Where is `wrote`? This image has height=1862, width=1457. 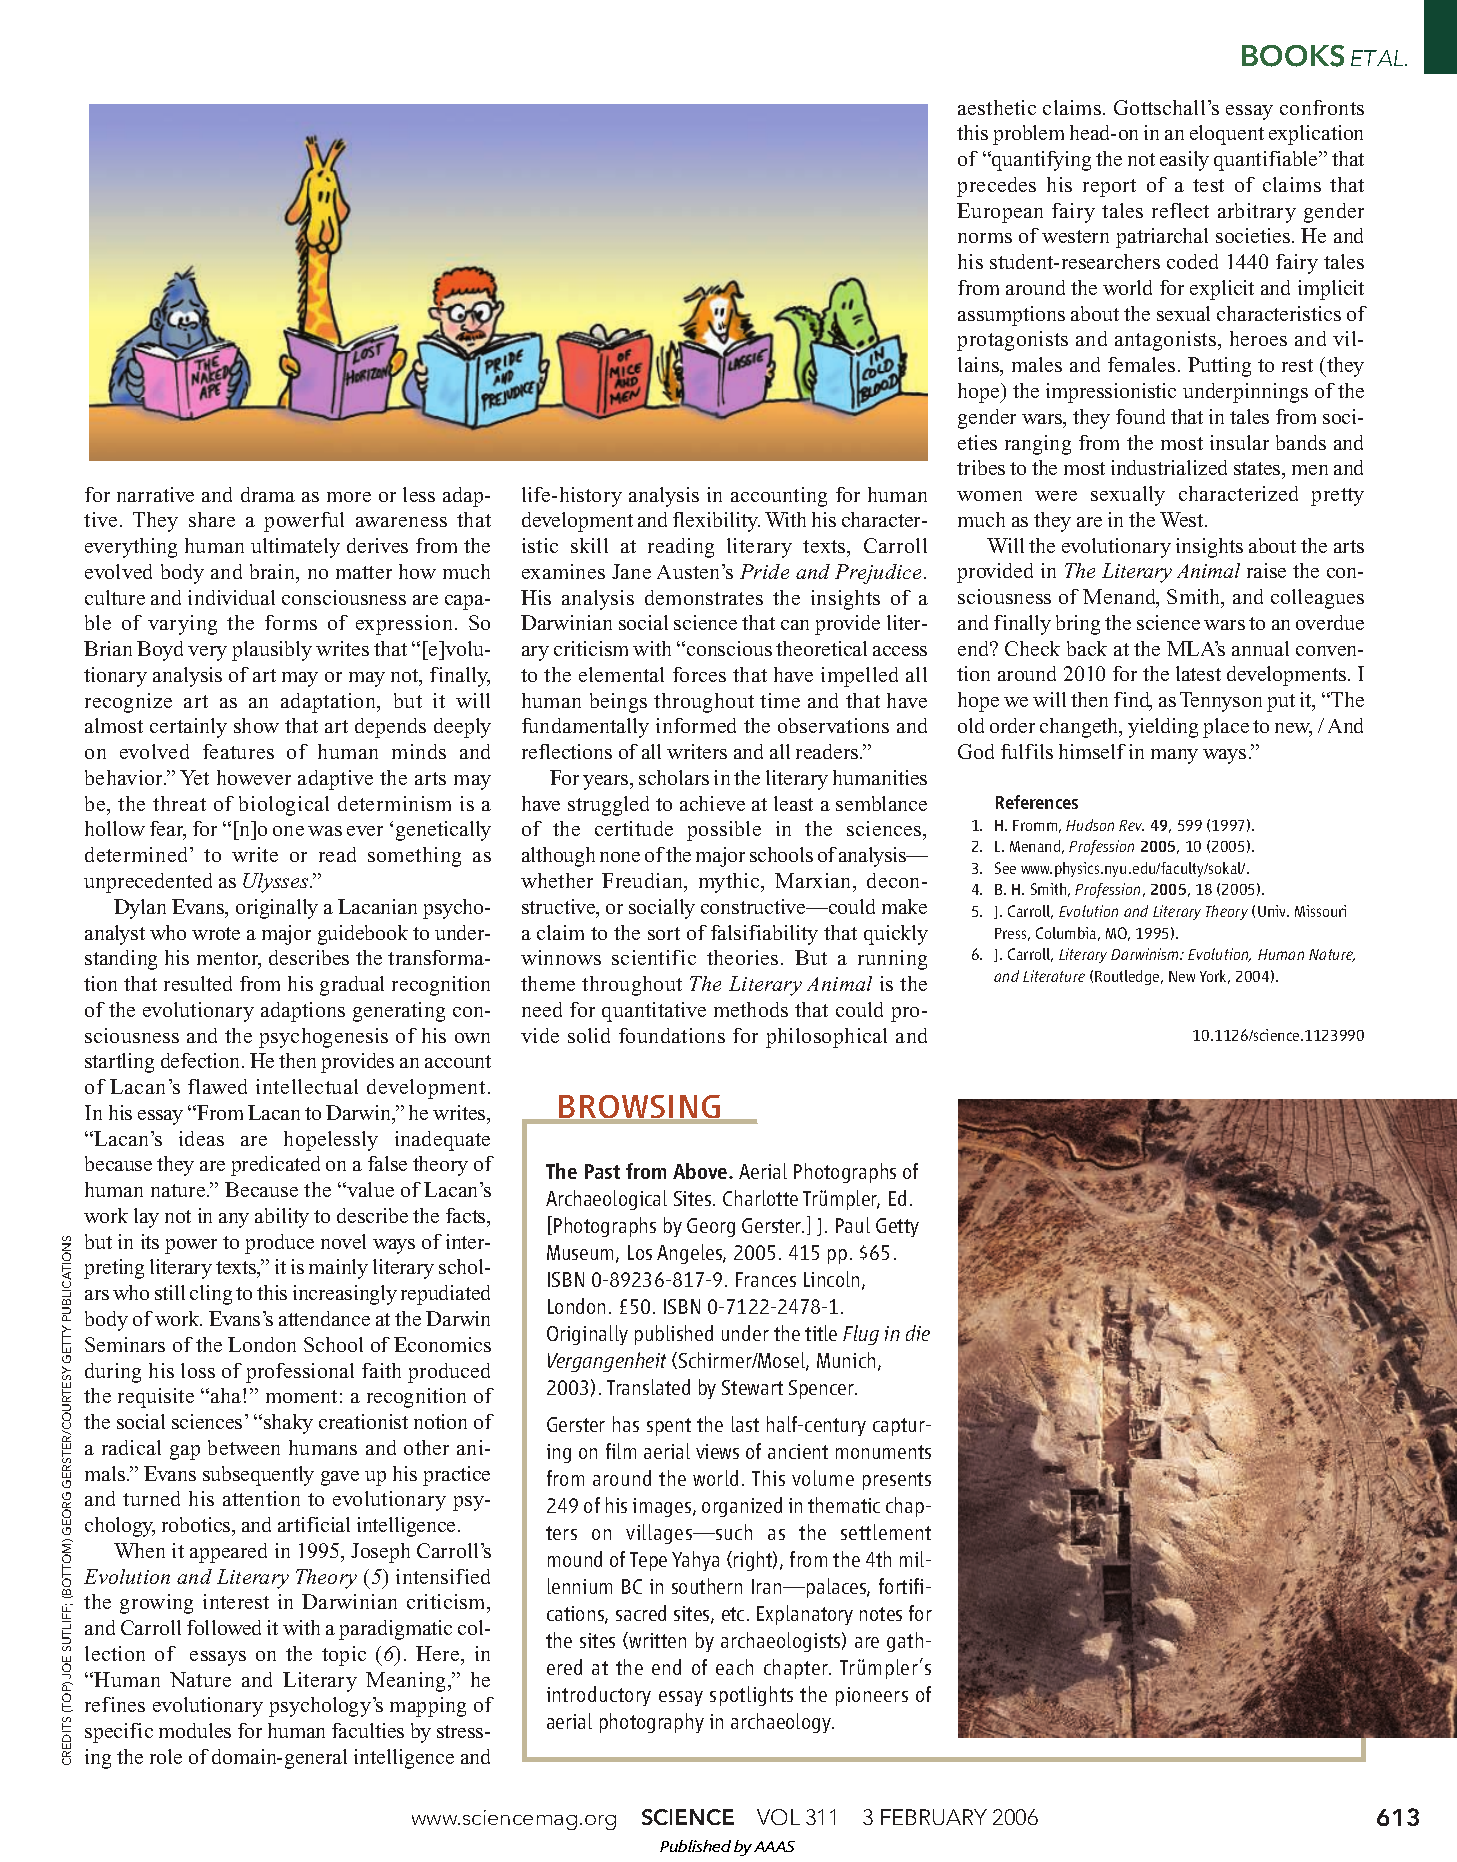
wrote is located at coordinates (216, 933).
